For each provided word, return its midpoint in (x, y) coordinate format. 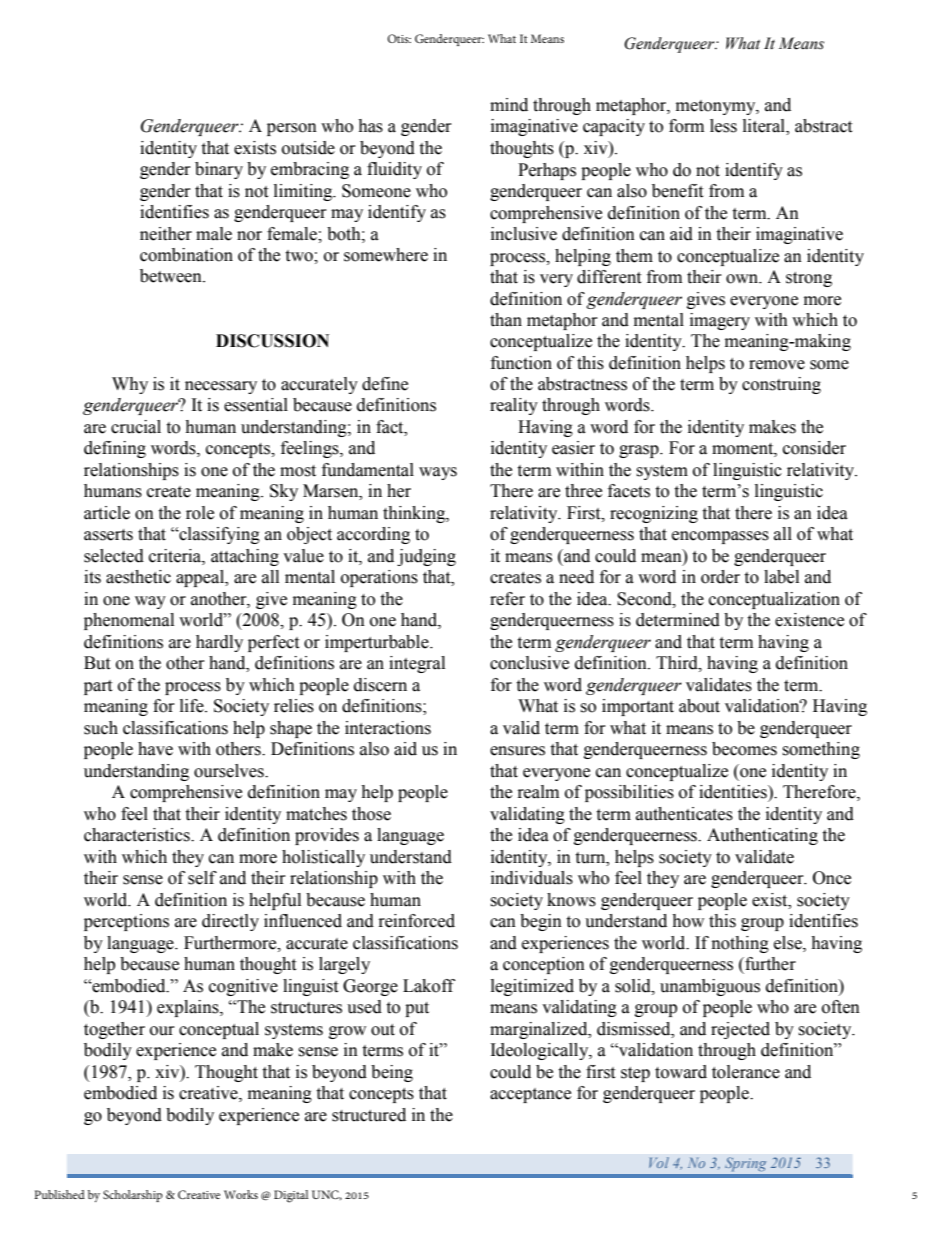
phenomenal (129, 621)
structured (369, 1115)
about (699, 706)
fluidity (394, 170)
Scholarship (133, 1196)
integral (417, 664)
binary (219, 170)
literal (765, 127)
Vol (659, 1162)
